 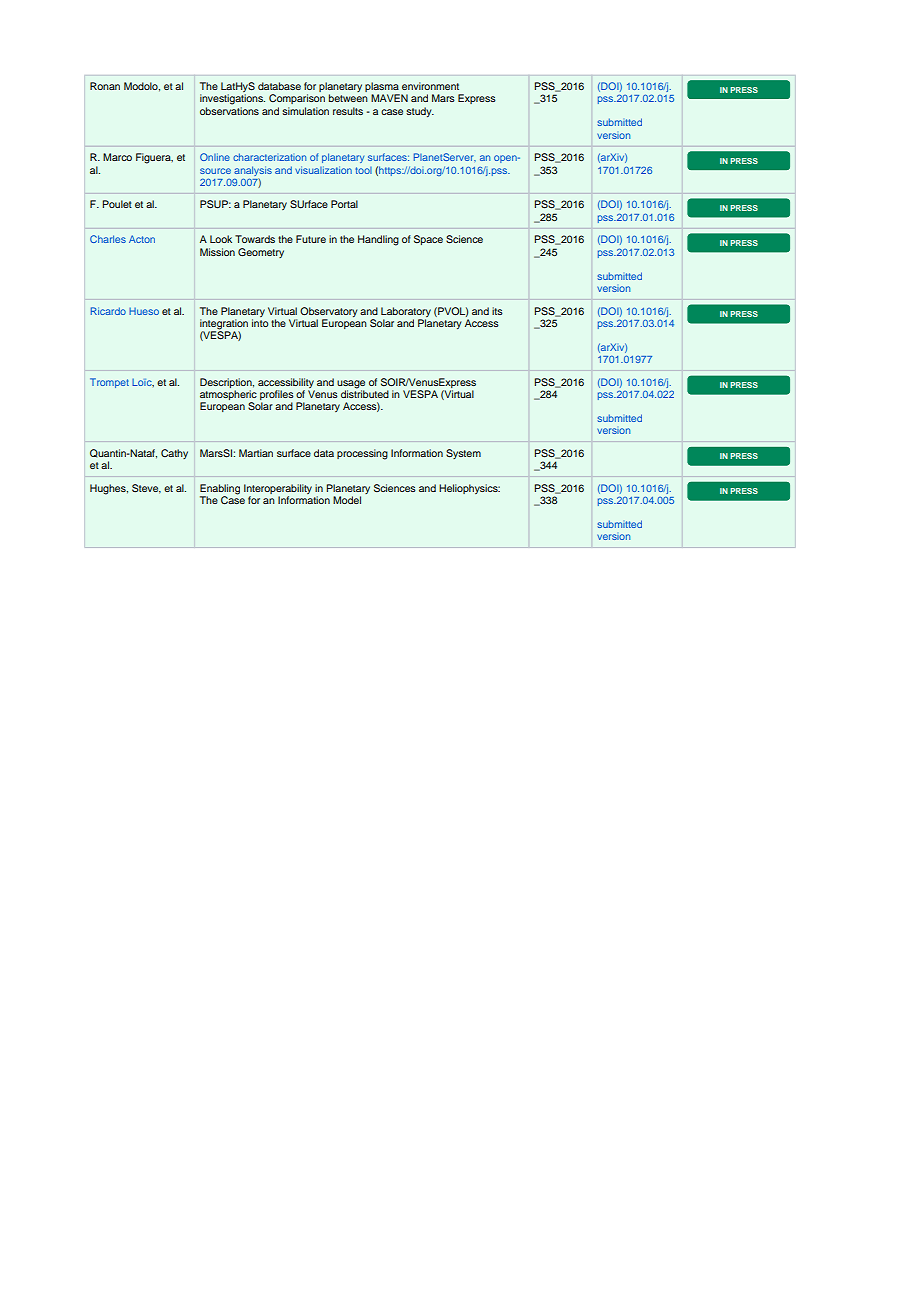 What do you see at coordinates (174, 454) in the screenshot?
I see `Cathy` at bounding box center [174, 454].
